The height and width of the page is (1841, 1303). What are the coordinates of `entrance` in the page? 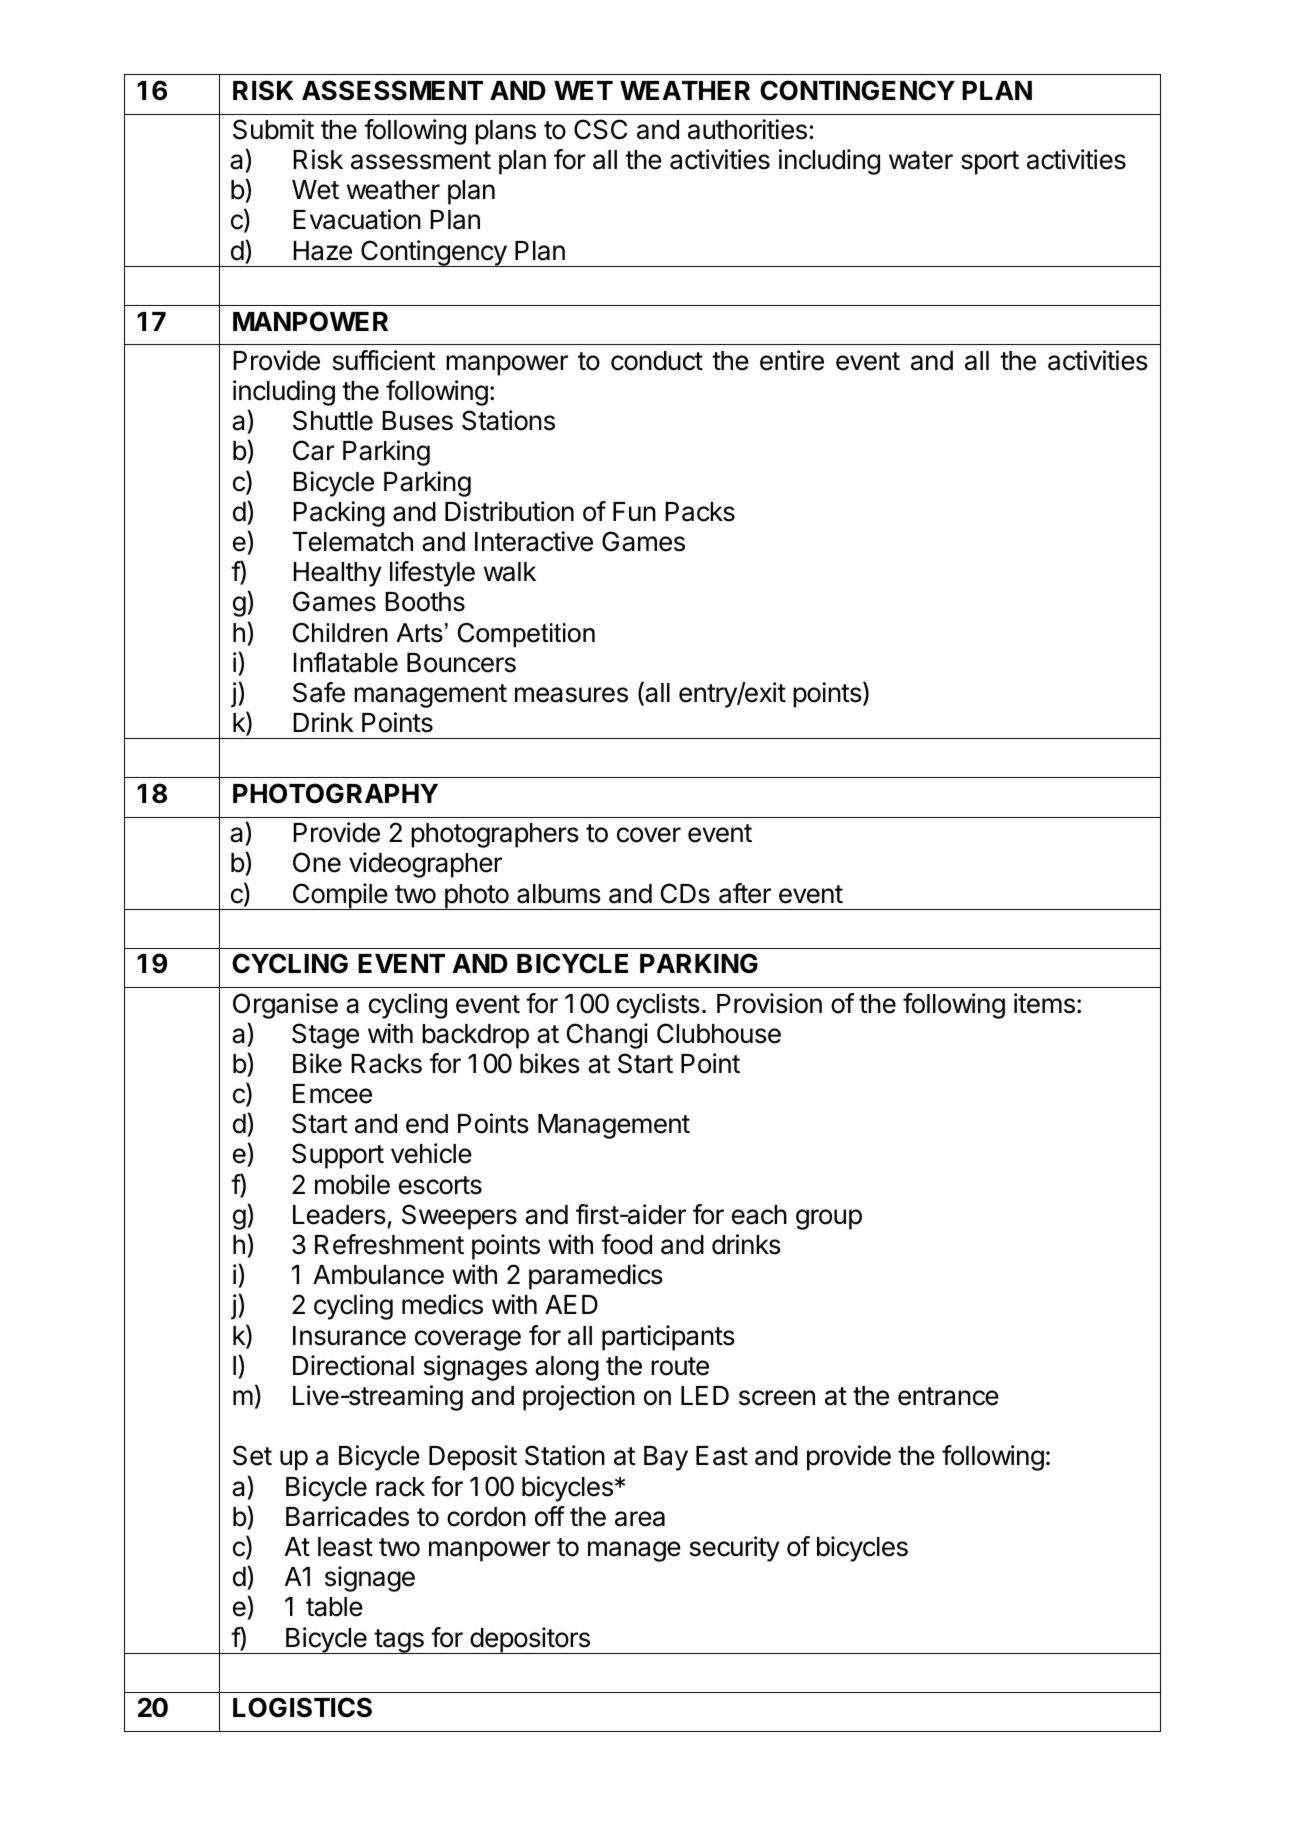 It's located at (948, 1396).
